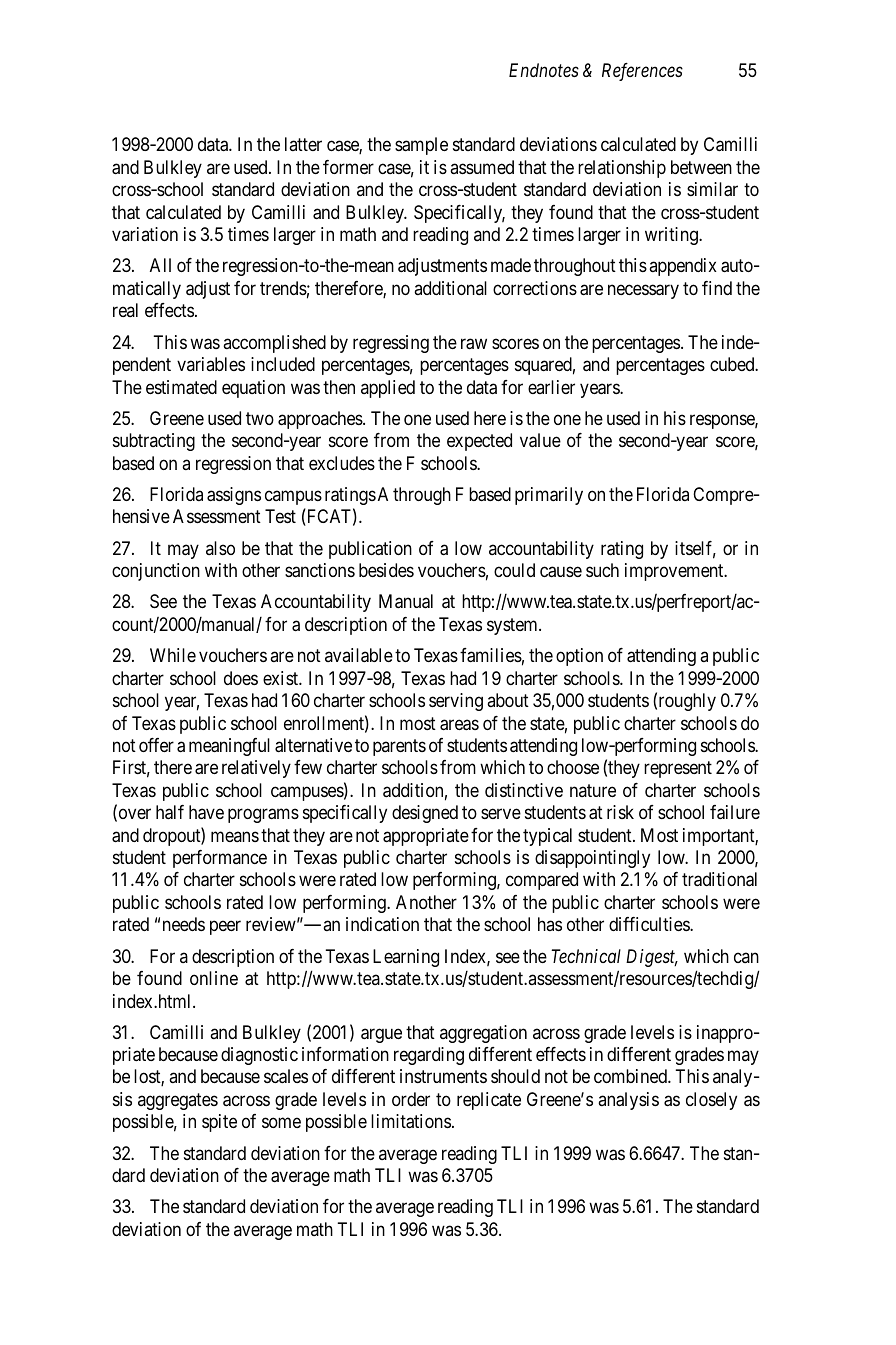 This screenshot has height=1345, width=896. Describe the element at coordinates (125, 310) in the screenshot. I see `real` at that location.
